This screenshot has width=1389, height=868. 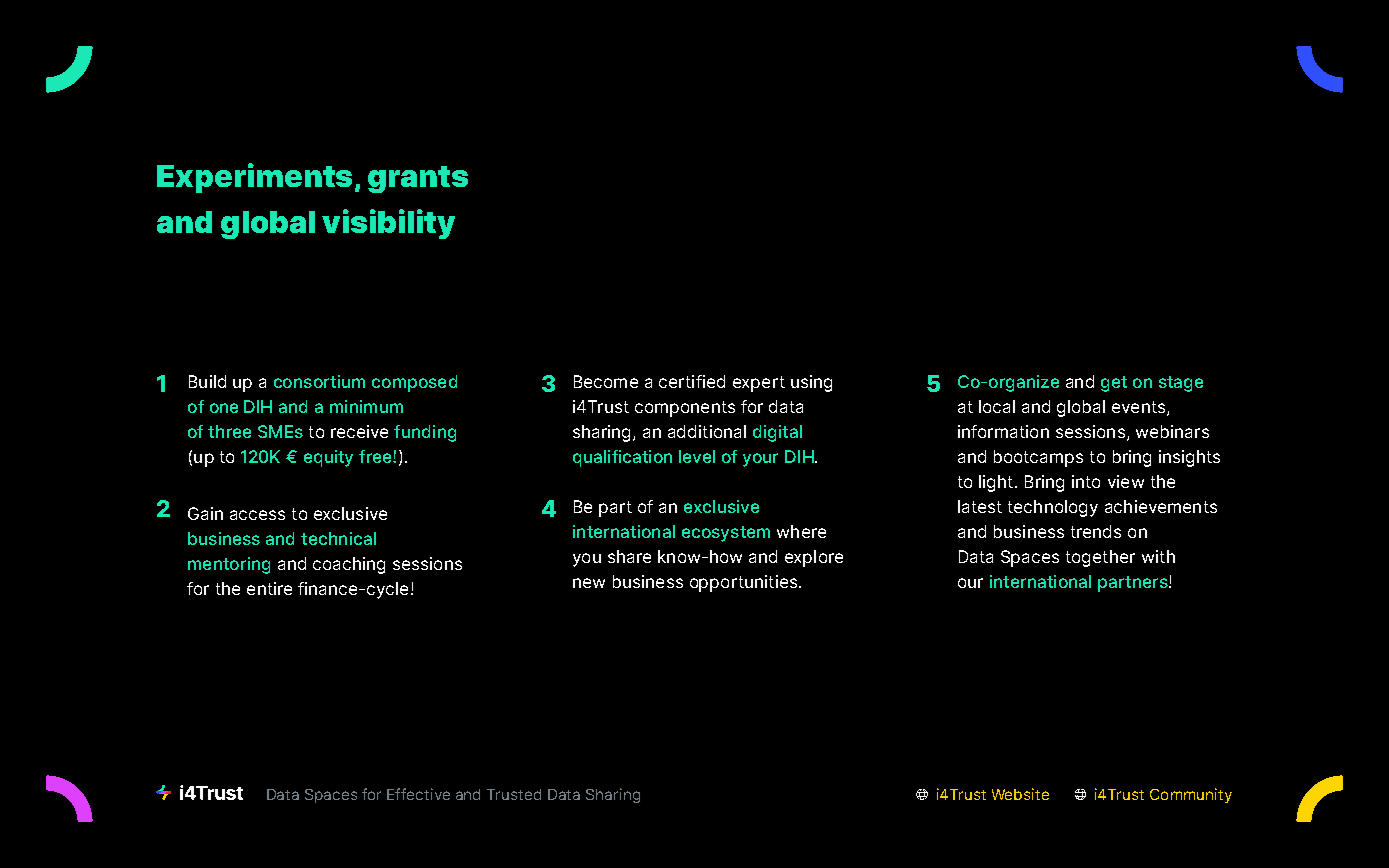 I want to click on certified, so click(x=692, y=381).
